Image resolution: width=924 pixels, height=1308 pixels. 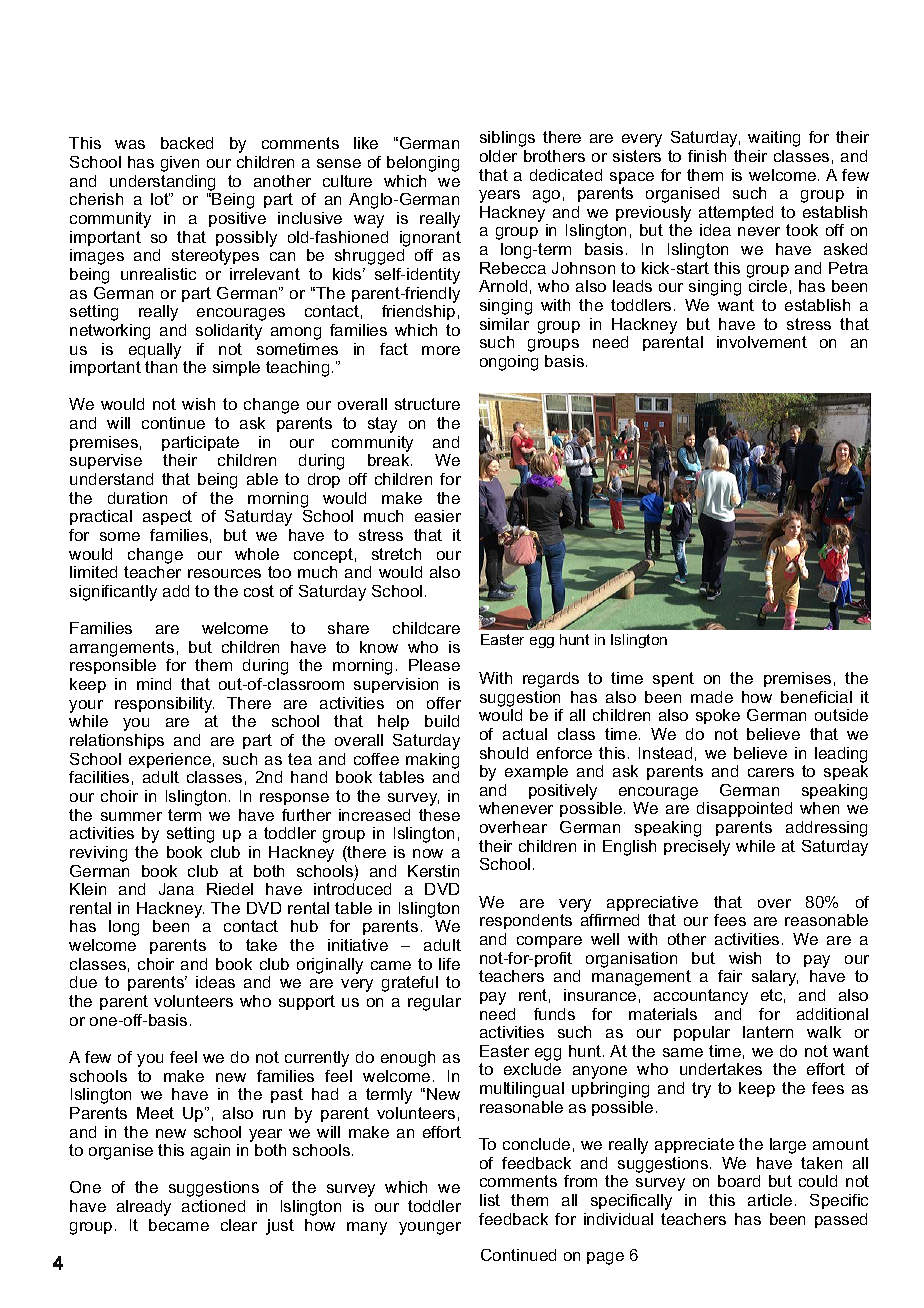 I want to click on waiting, so click(x=774, y=139).
